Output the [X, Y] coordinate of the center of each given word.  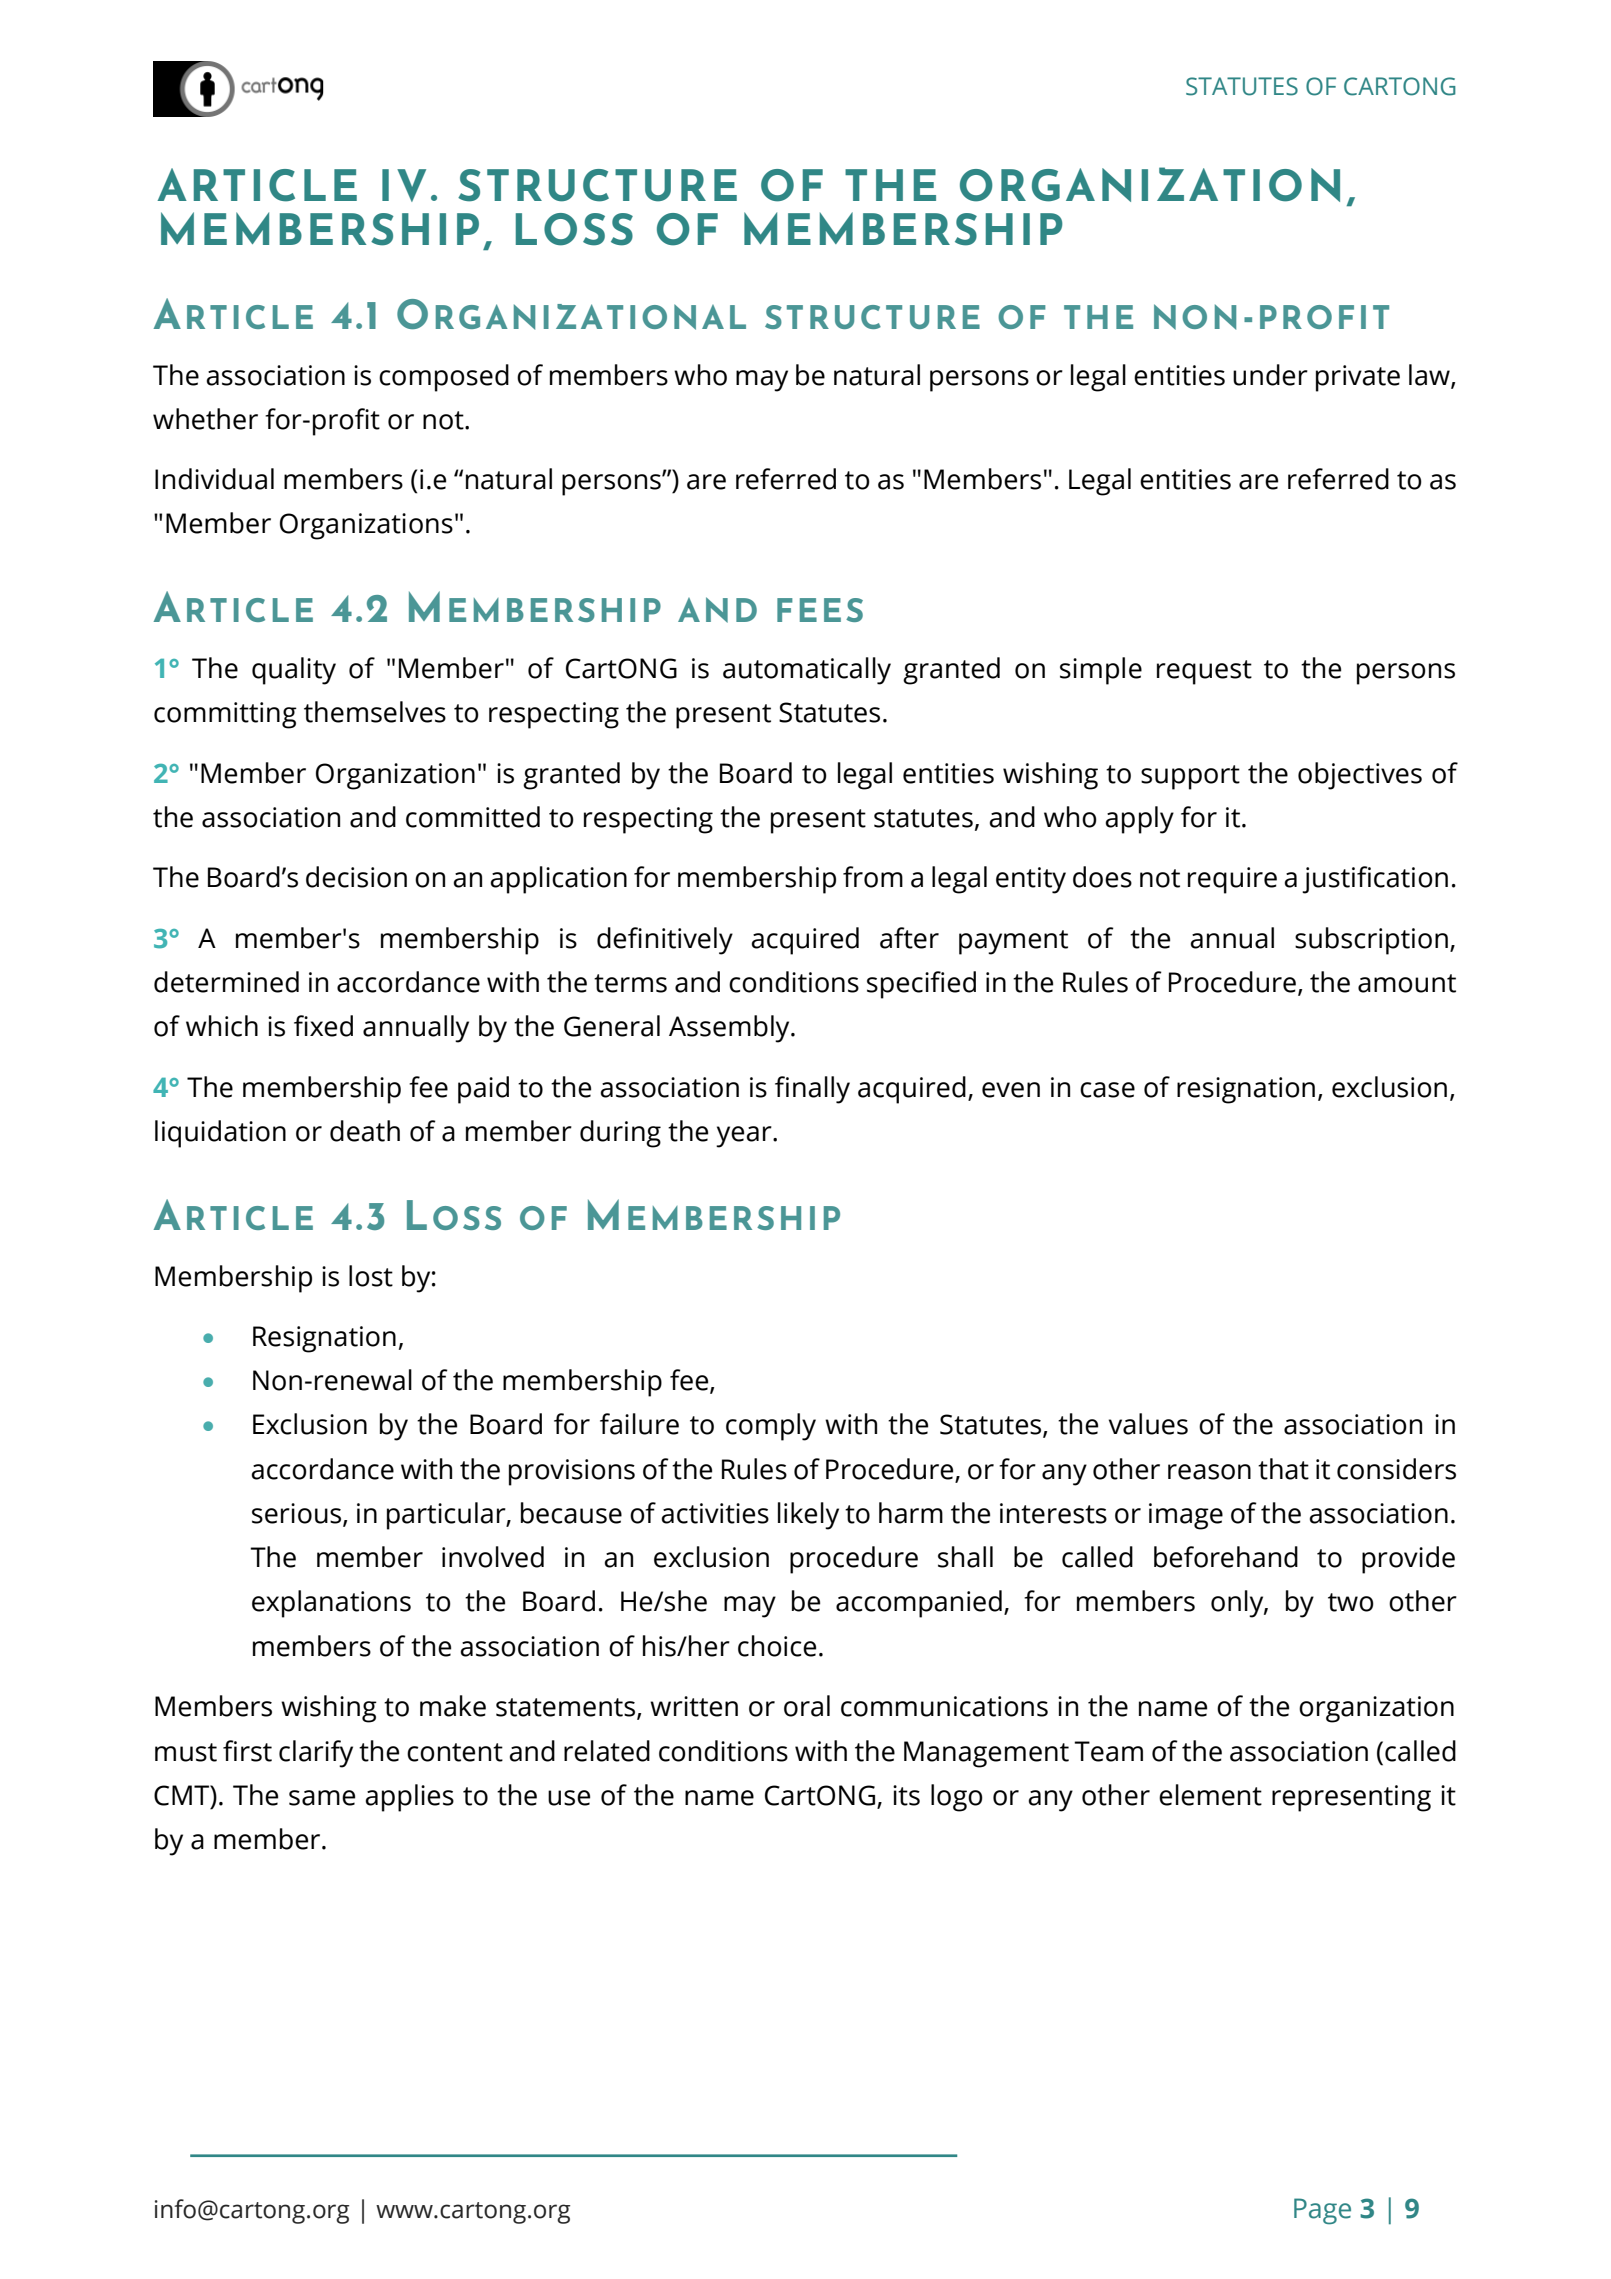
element [1210, 1795]
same [322, 1798]
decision [356, 877]
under [1270, 375]
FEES [820, 610]
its [906, 1795]
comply [771, 1427]
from [873, 877]
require [1232, 880]
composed [444, 378]
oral [807, 1706]
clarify [316, 1754]
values [1148, 1424]
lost [371, 1276]
